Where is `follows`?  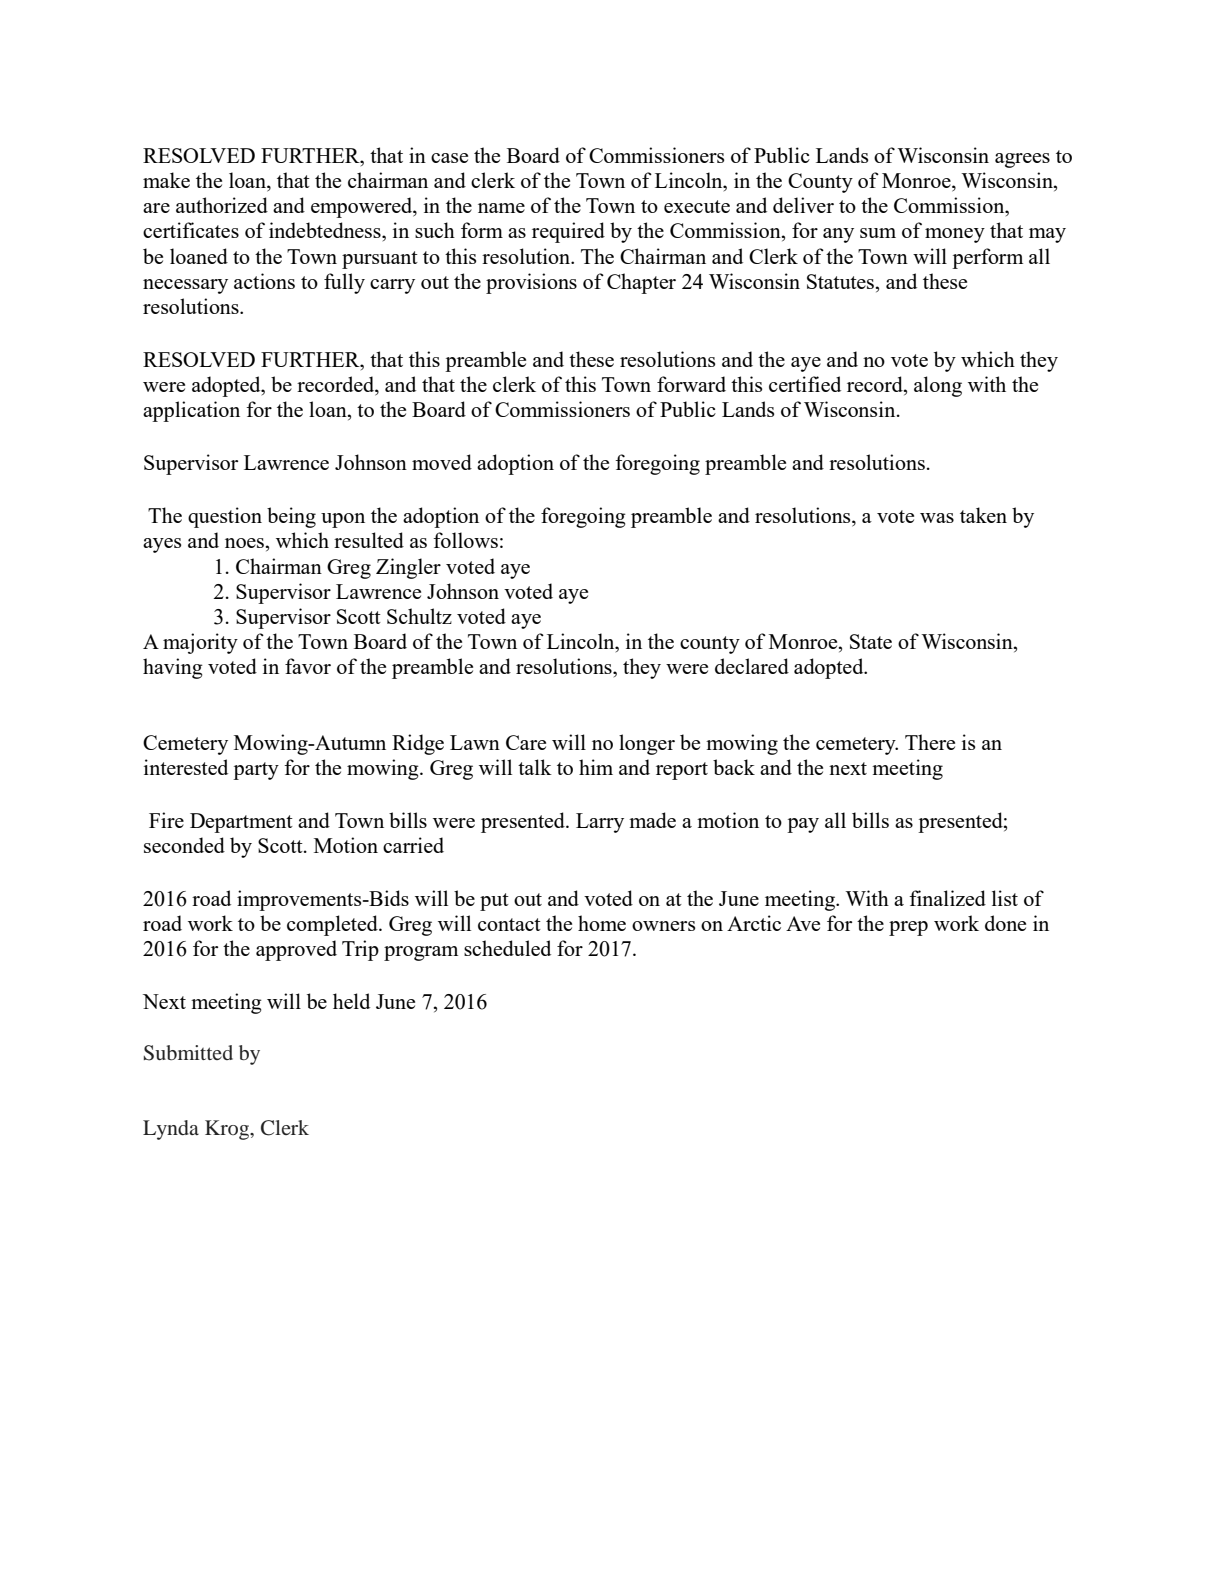
follows is located at coordinates (465, 540).
